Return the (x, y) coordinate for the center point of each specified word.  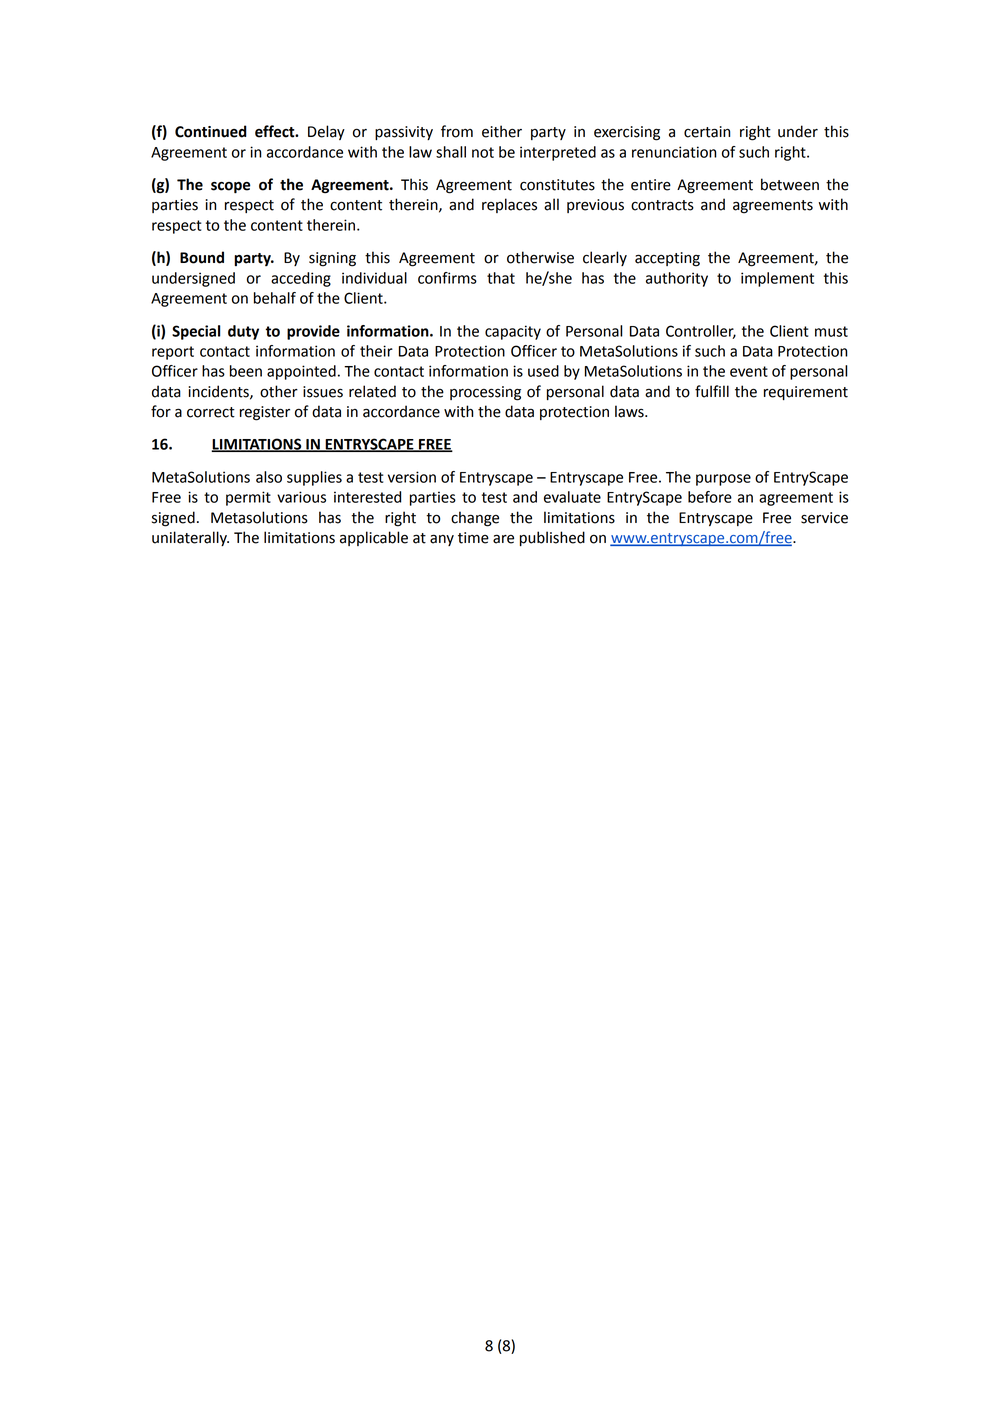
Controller (701, 332)
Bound (202, 257)
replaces (509, 205)
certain (707, 132)
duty (243, 332)
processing (485, 393)
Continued (211, 131)
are (503, 539)
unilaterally (190, 538)
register (265, 413)
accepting (667, 259)
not (483, 152)
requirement (806, 393)
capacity (513, 332)
